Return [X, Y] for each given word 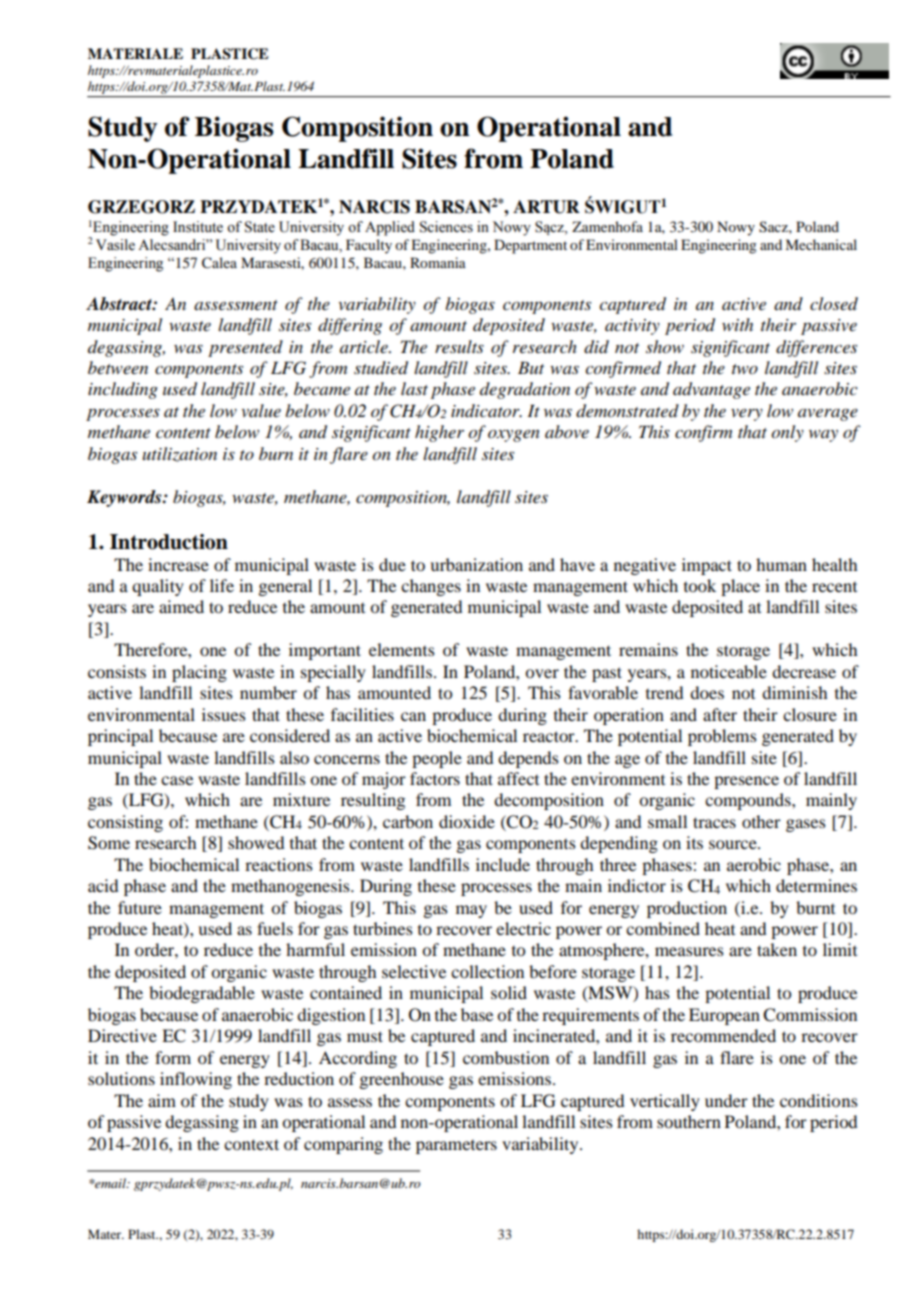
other [761, 821]
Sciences [446, 227]
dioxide [467, 821]
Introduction [169, 542]
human [781, 564]
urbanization [476, 564]
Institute [198, 227]
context [251, 1144]
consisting [125, 823]
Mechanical [821, 244]
